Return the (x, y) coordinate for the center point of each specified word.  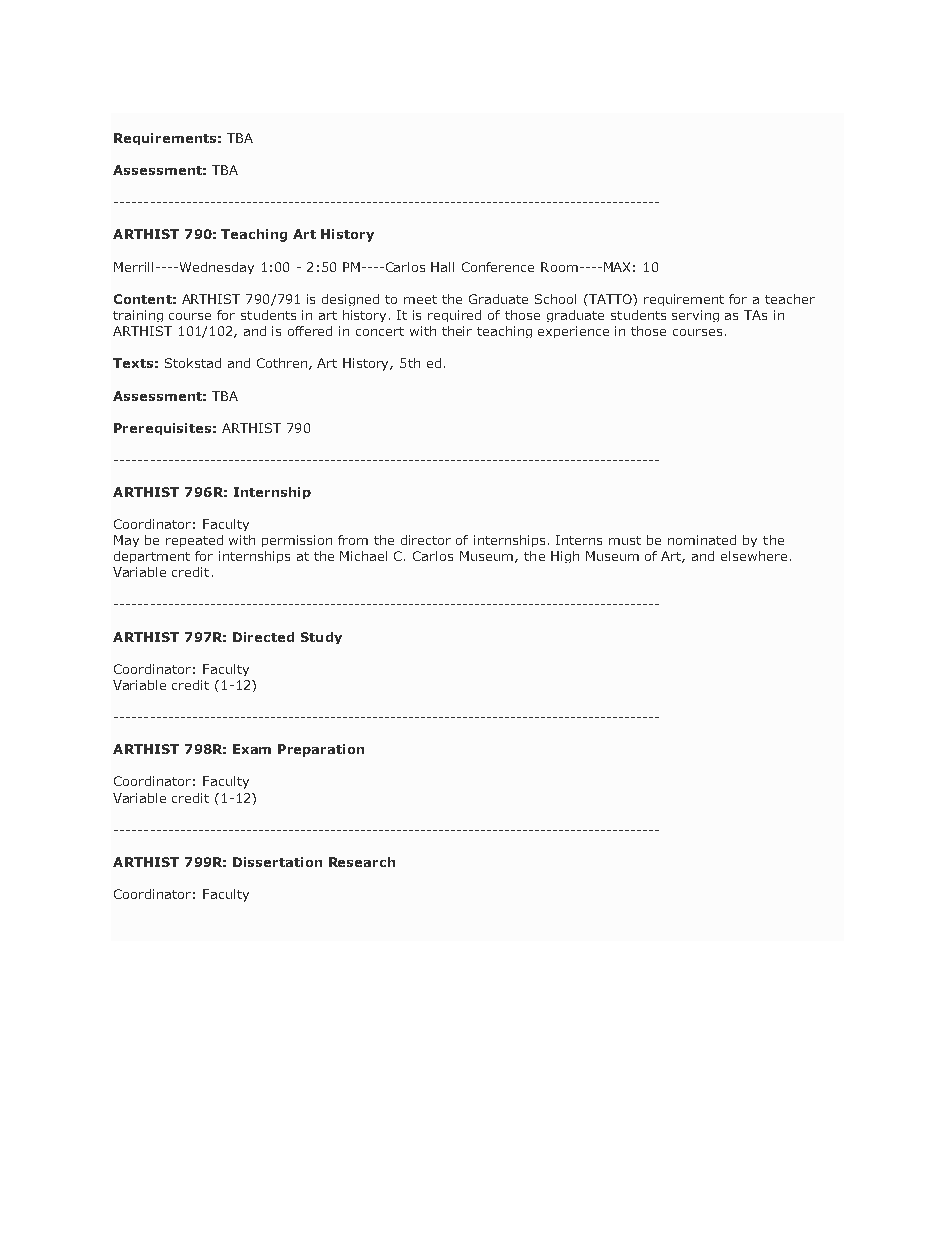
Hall (442, 267)
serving (695, 316)
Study (321, 638)
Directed (263, 637)
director (426, 540)
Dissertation (277, 862)
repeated (194, 541)
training (138, 316)
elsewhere (754, 556)
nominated (702, 540)
